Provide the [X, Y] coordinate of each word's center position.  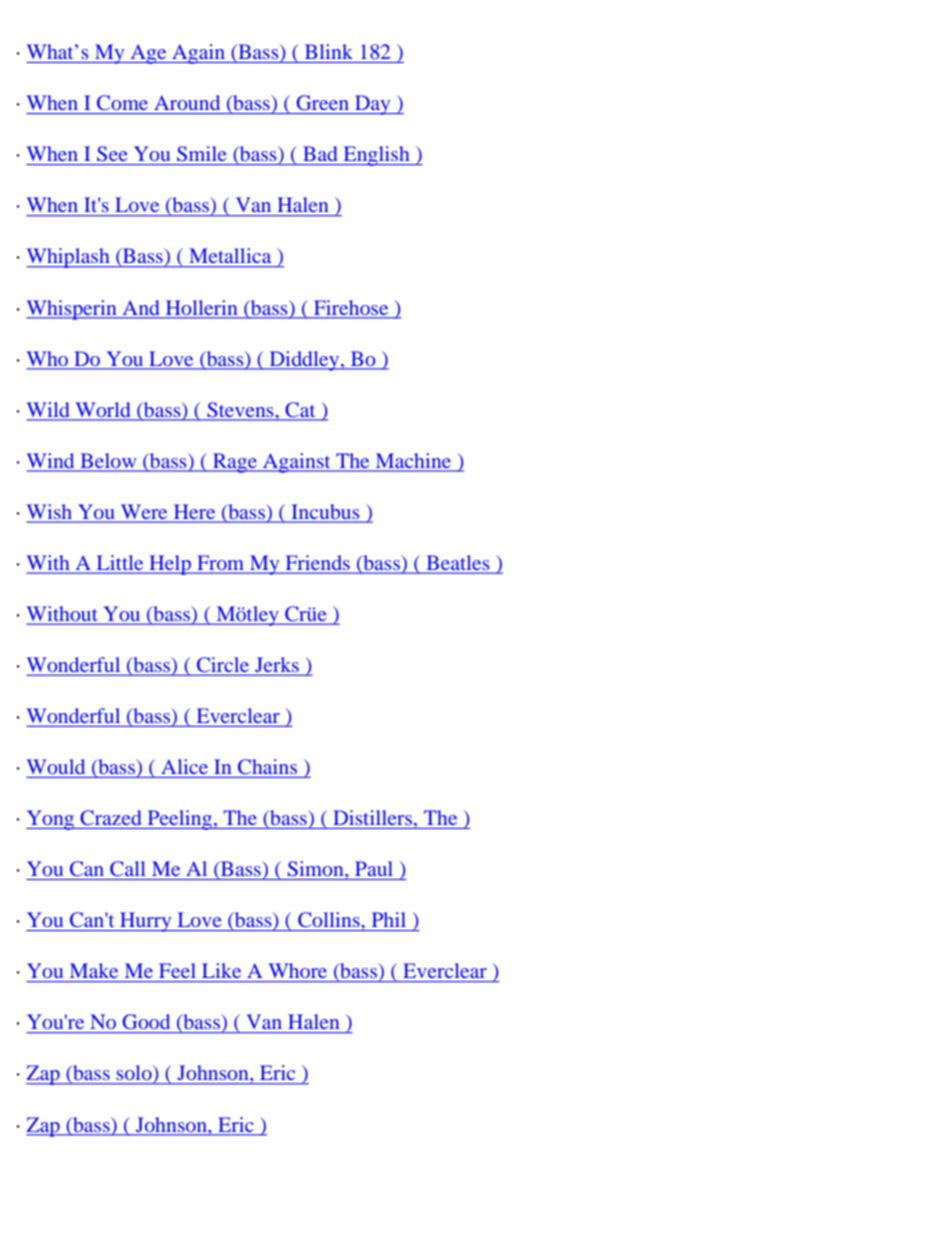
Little [120, 562]
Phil [389, 919]
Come [122, 102]
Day [373, 105]
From [220, 563]
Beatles [458, 562]
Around [187, 102]
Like [221, 970]
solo [135, 1074]
